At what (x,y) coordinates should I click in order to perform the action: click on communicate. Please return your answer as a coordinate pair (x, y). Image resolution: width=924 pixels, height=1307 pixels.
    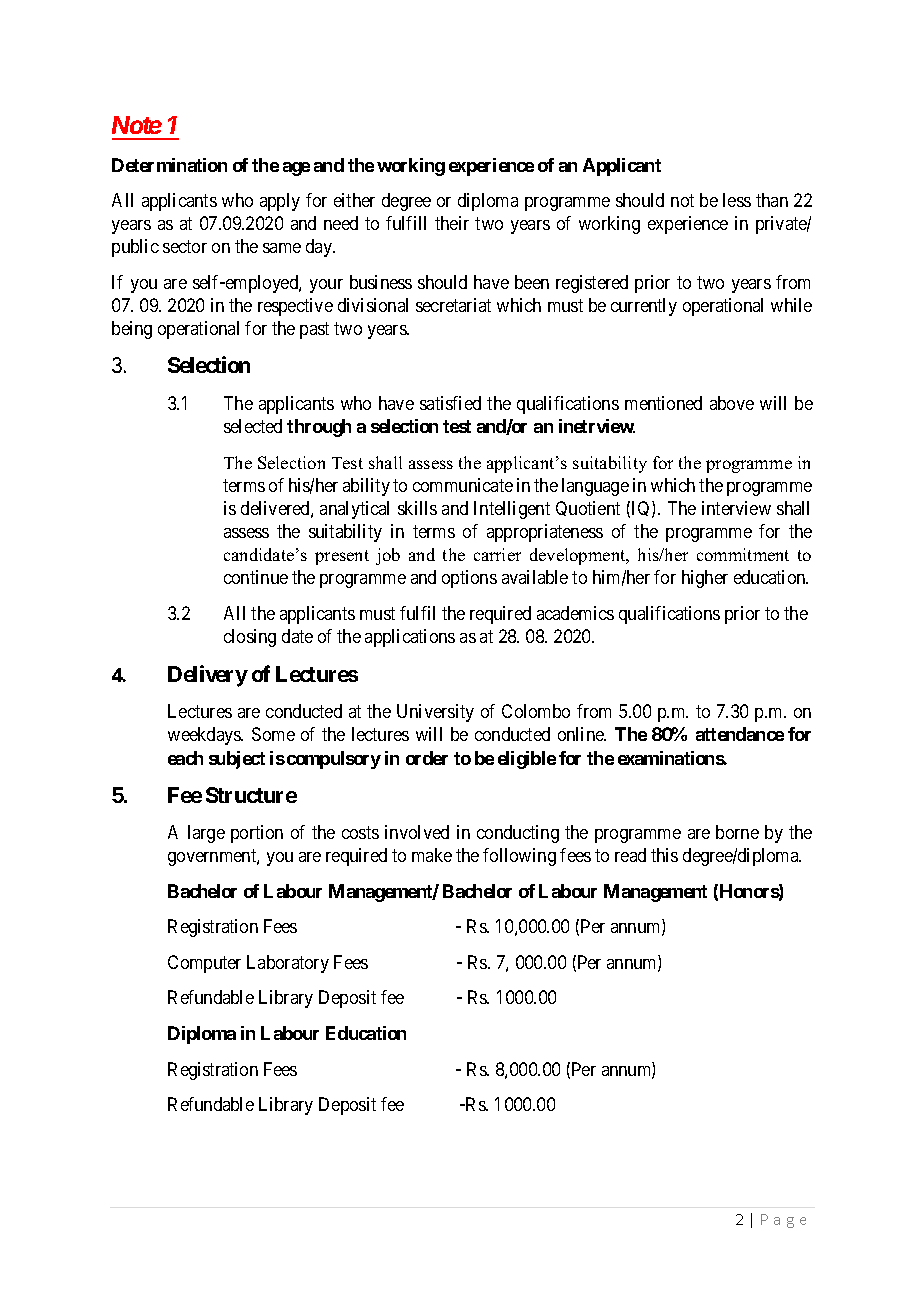
    Looking at the image, I should click on (463, 485).
